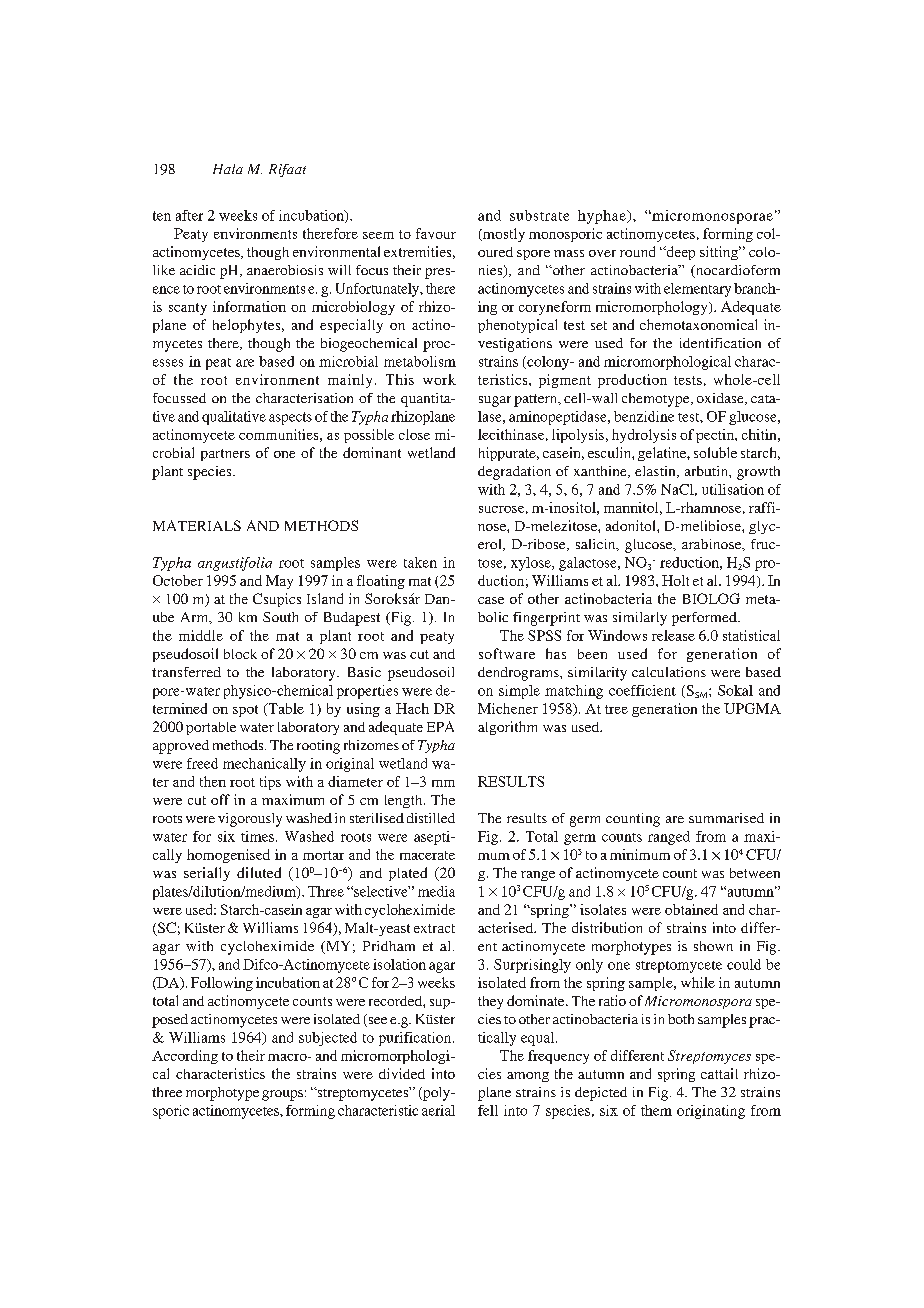 The width and height of the screenshot is (924, 1308). Describe the element at coordinates (616, 709) in the screenshot. I see `tree` at that location.
